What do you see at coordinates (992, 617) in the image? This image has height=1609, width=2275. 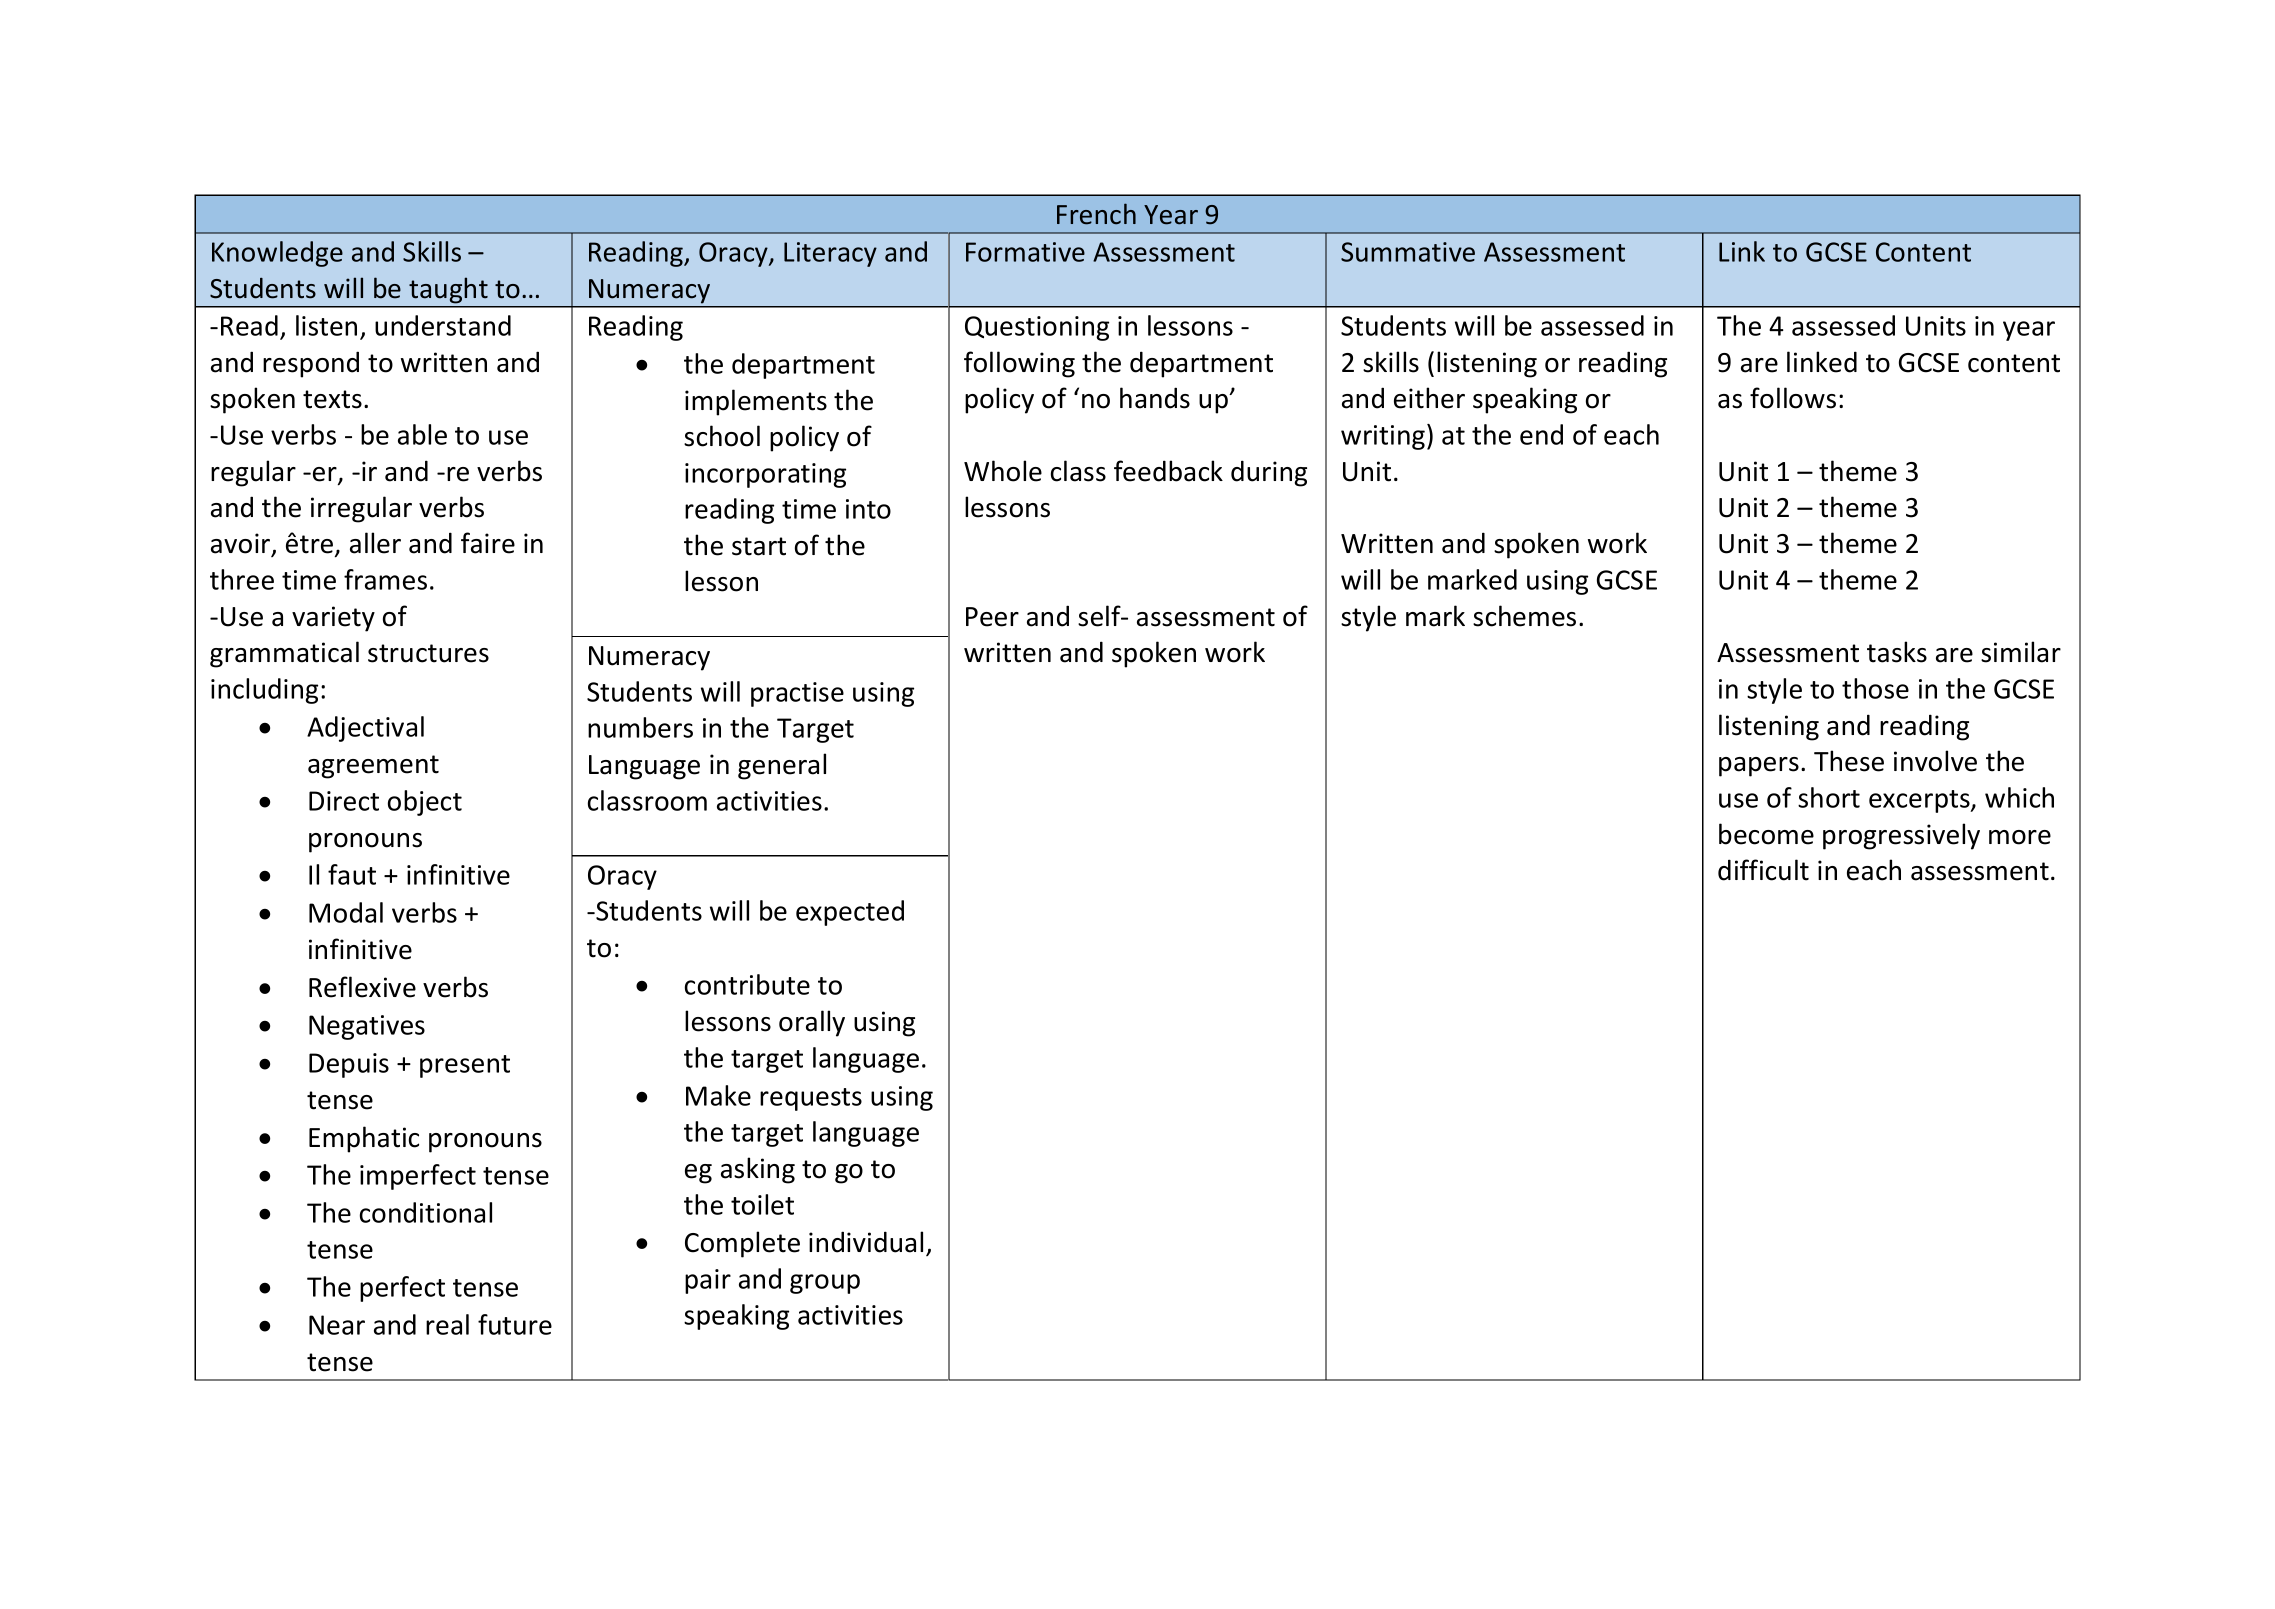 I see `Peer` at bounding box center [992, 617].
